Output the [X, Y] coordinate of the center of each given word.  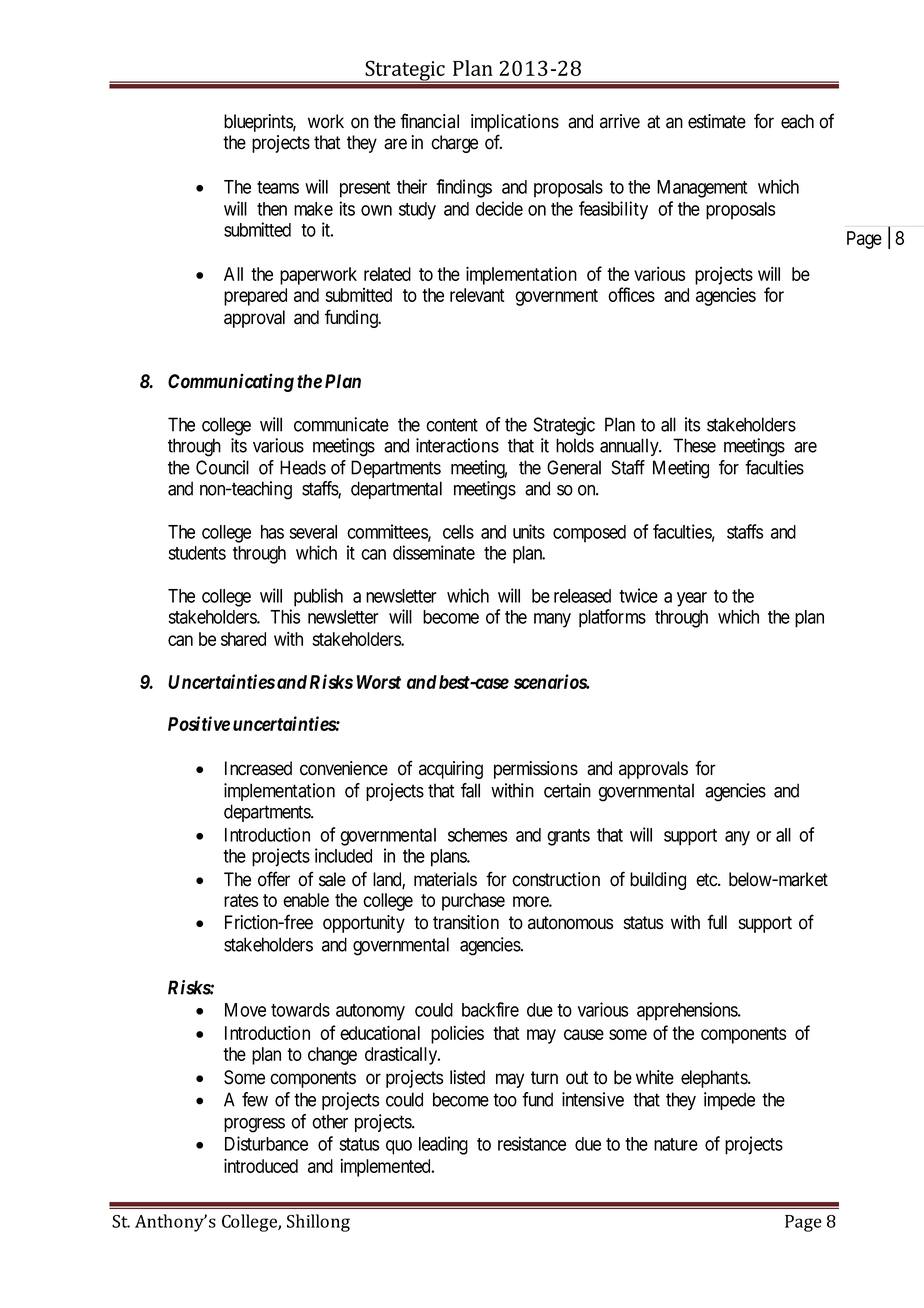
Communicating [231, 382]
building [658, 881]
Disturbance [266, 1143]
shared [243, 639]
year [692, 599]
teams [278, 187]
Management [702, 189]
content [452, 425]
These [694, 445]
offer [274, 879]
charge [454, 144]
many [552, 620]
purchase [473, 902]
